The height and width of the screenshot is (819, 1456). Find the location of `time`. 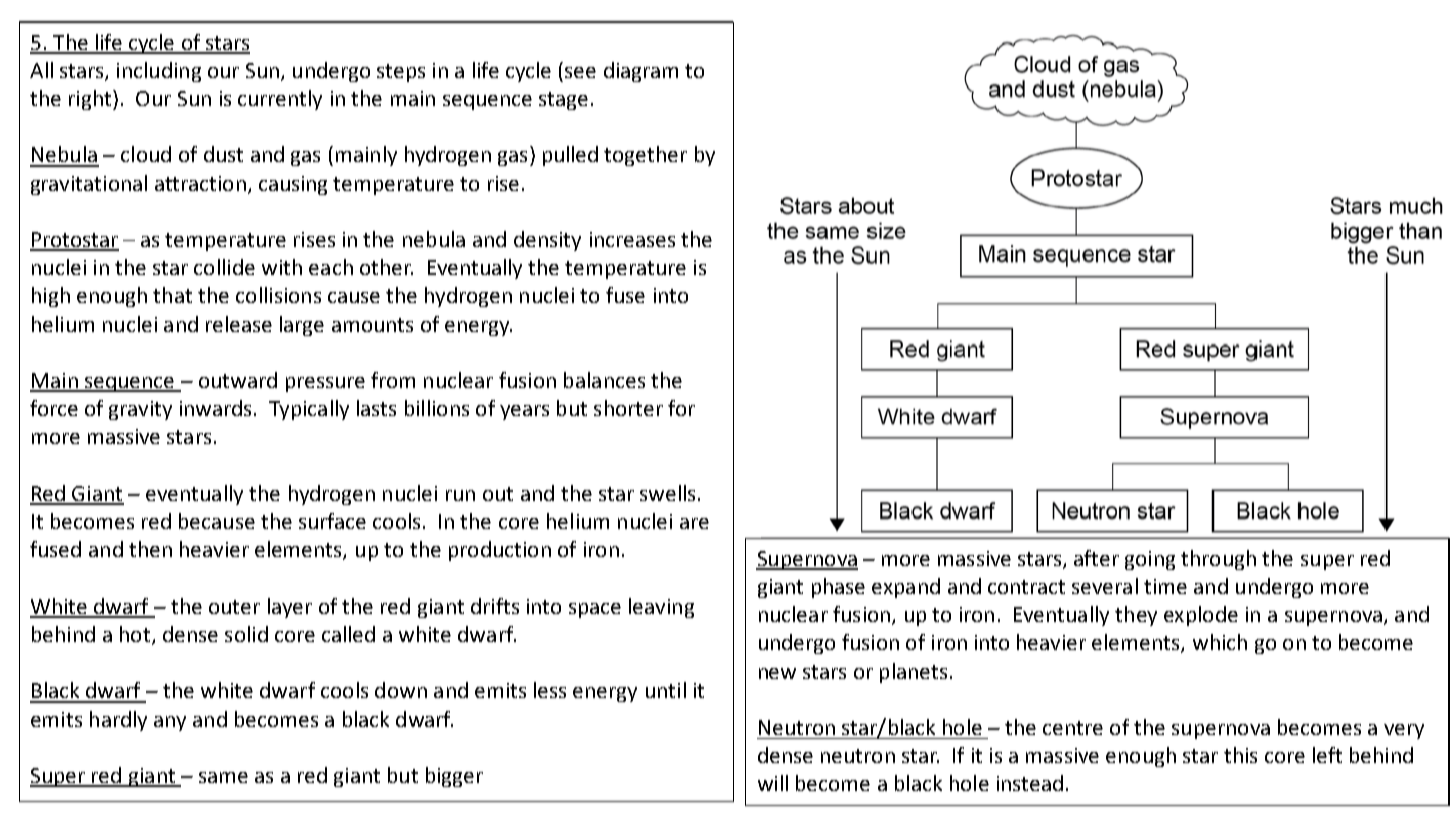

time is located at coordinates (1165, 586).
